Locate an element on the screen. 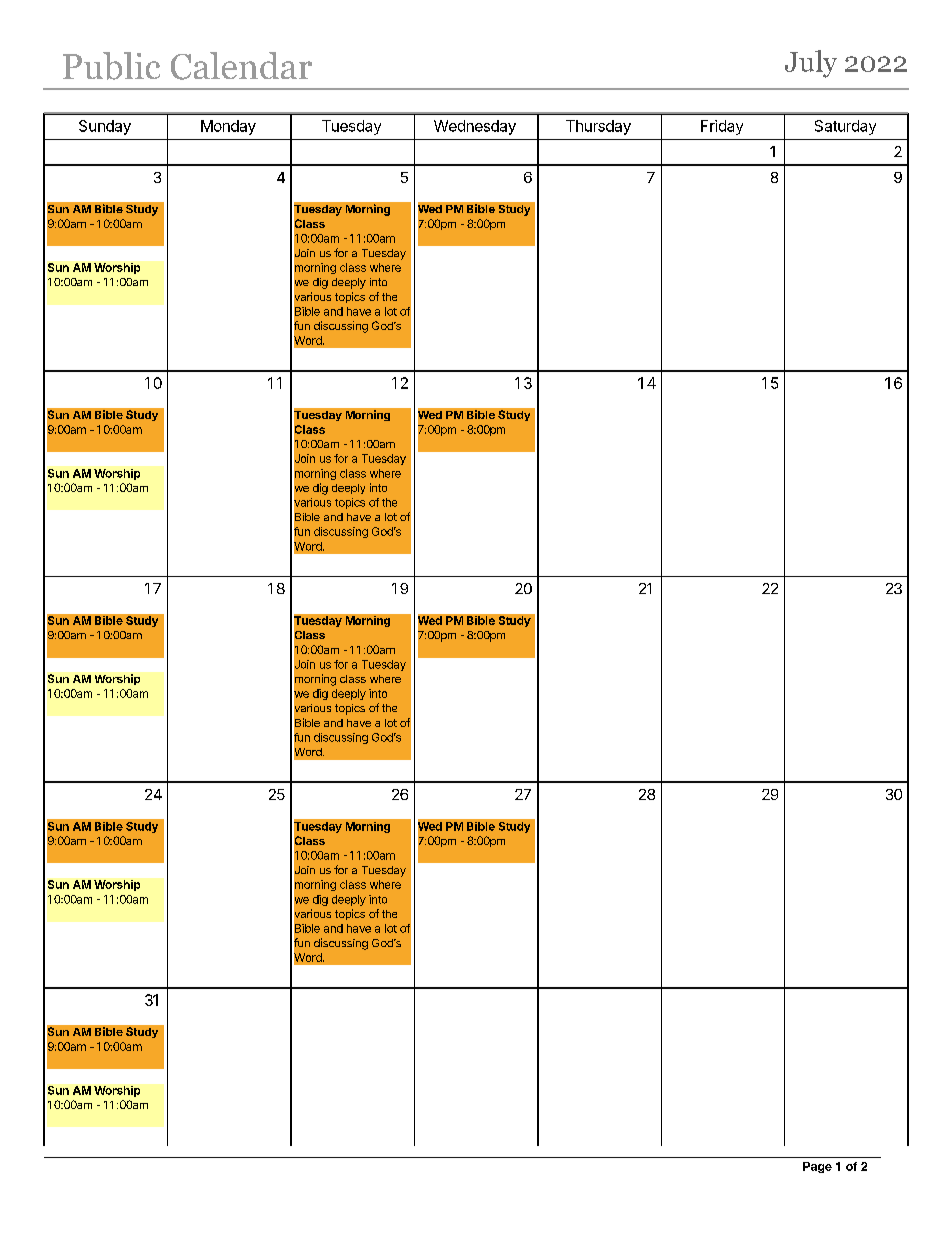 The image size is (952, 1233). Wednesday is located at coordinates (475, 127).
